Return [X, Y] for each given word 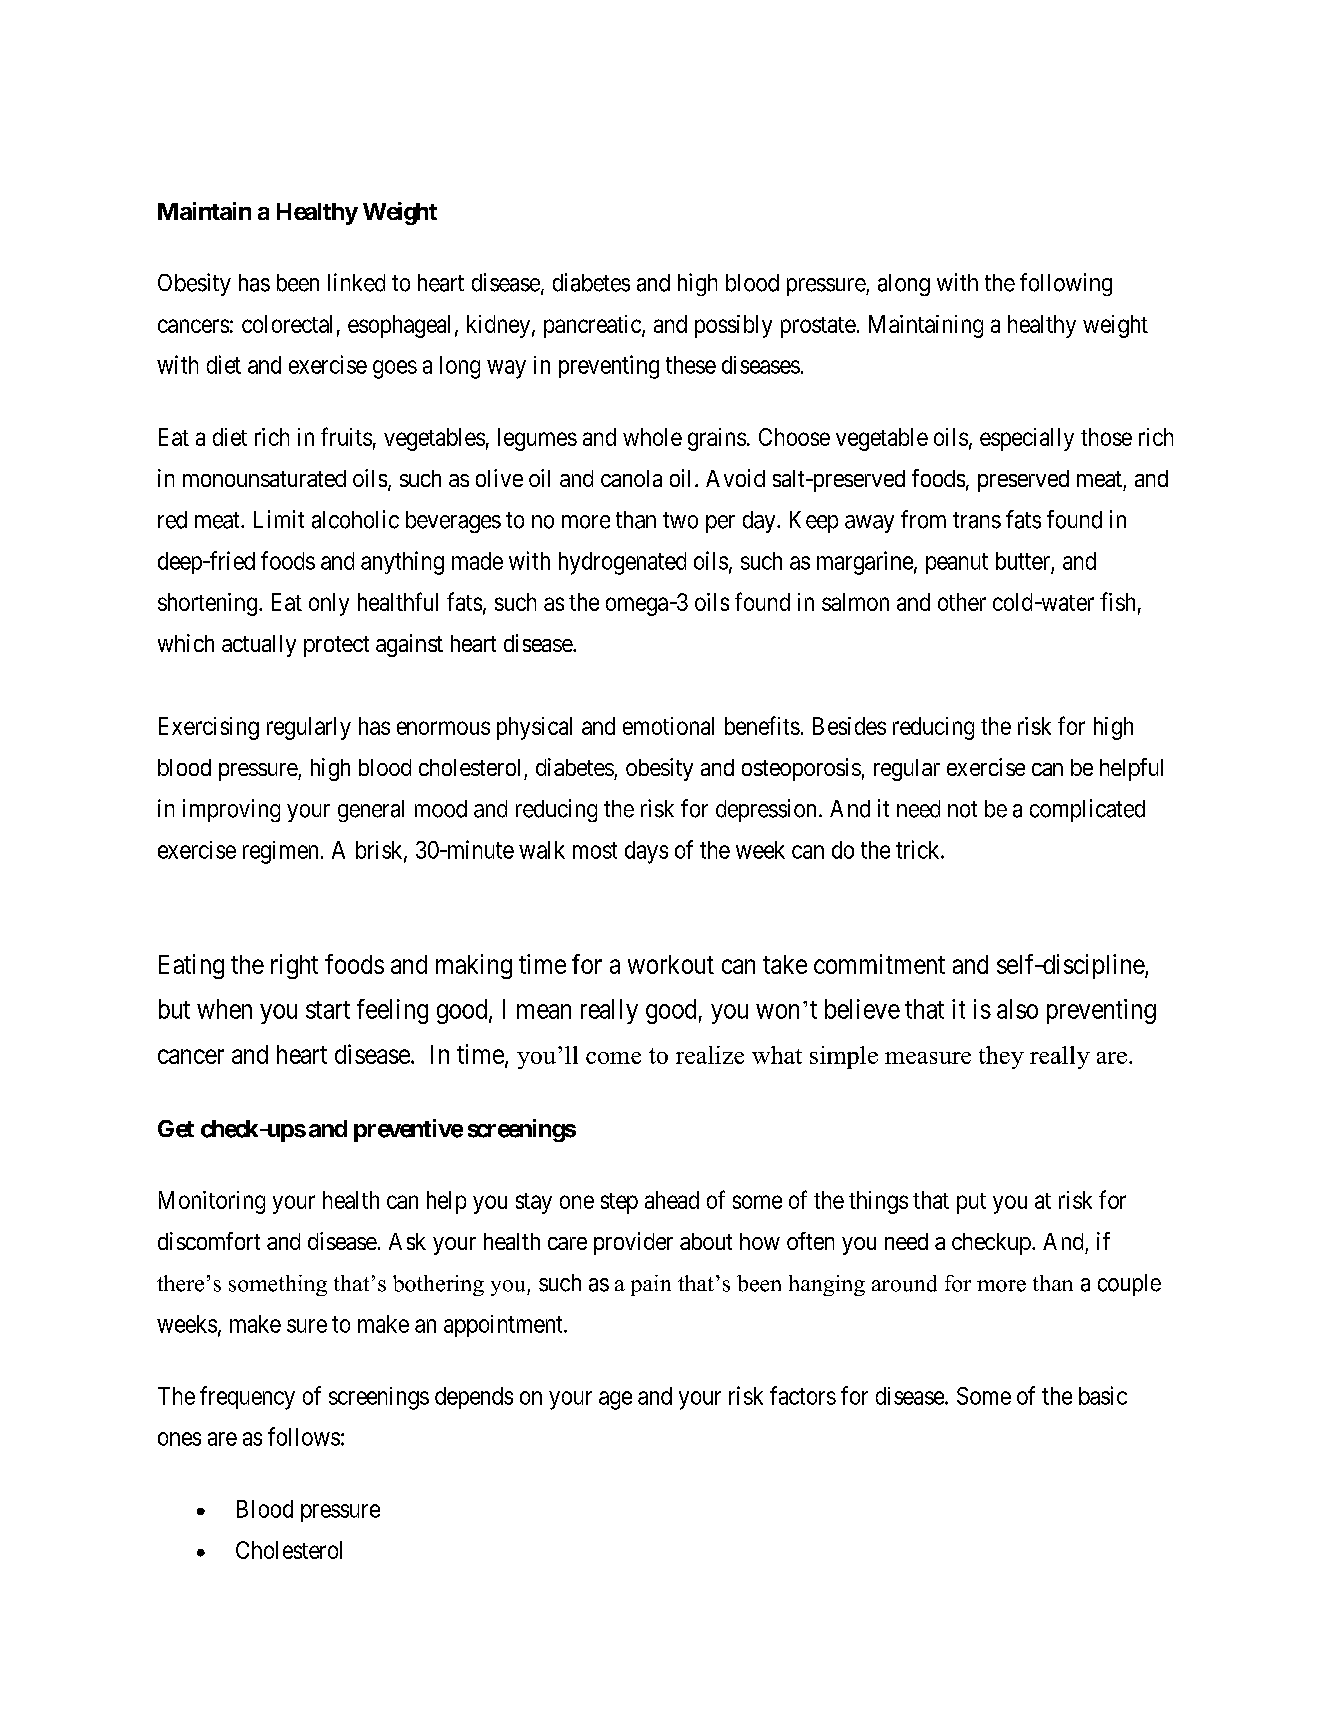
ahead [672, 1200]
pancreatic [593, 326]
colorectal [287, 324]
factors [803, 1395]
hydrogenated [622, 563]
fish [1117, 601]
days [646, 852]
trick [919, 849]
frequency [247, 1398]
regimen [280, 852]
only [329, 604]
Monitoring [212, 1202]
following [1066, 284]
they [1001, 1057]
